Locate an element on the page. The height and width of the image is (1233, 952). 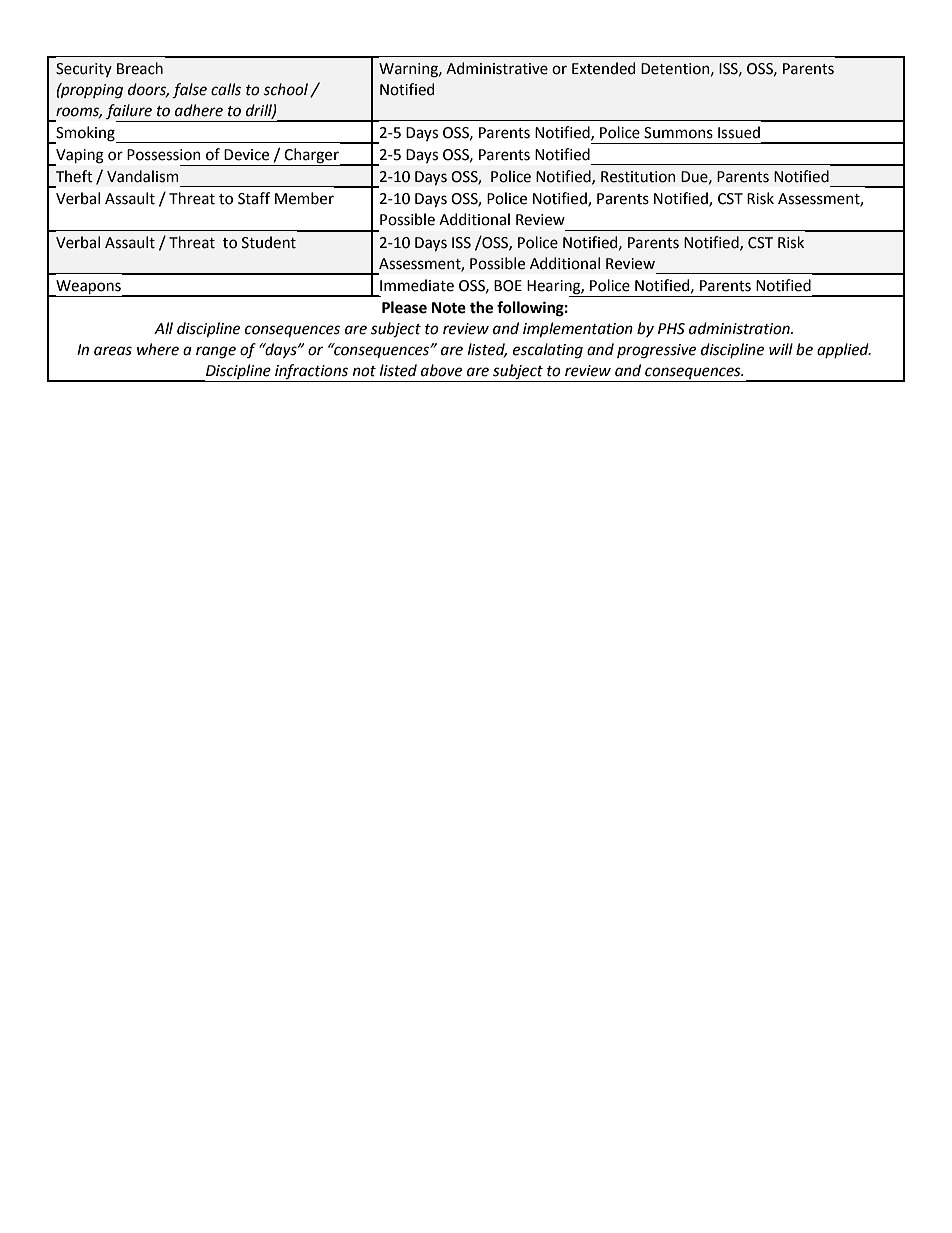
Restitution is located at coordinates (638, 177).
